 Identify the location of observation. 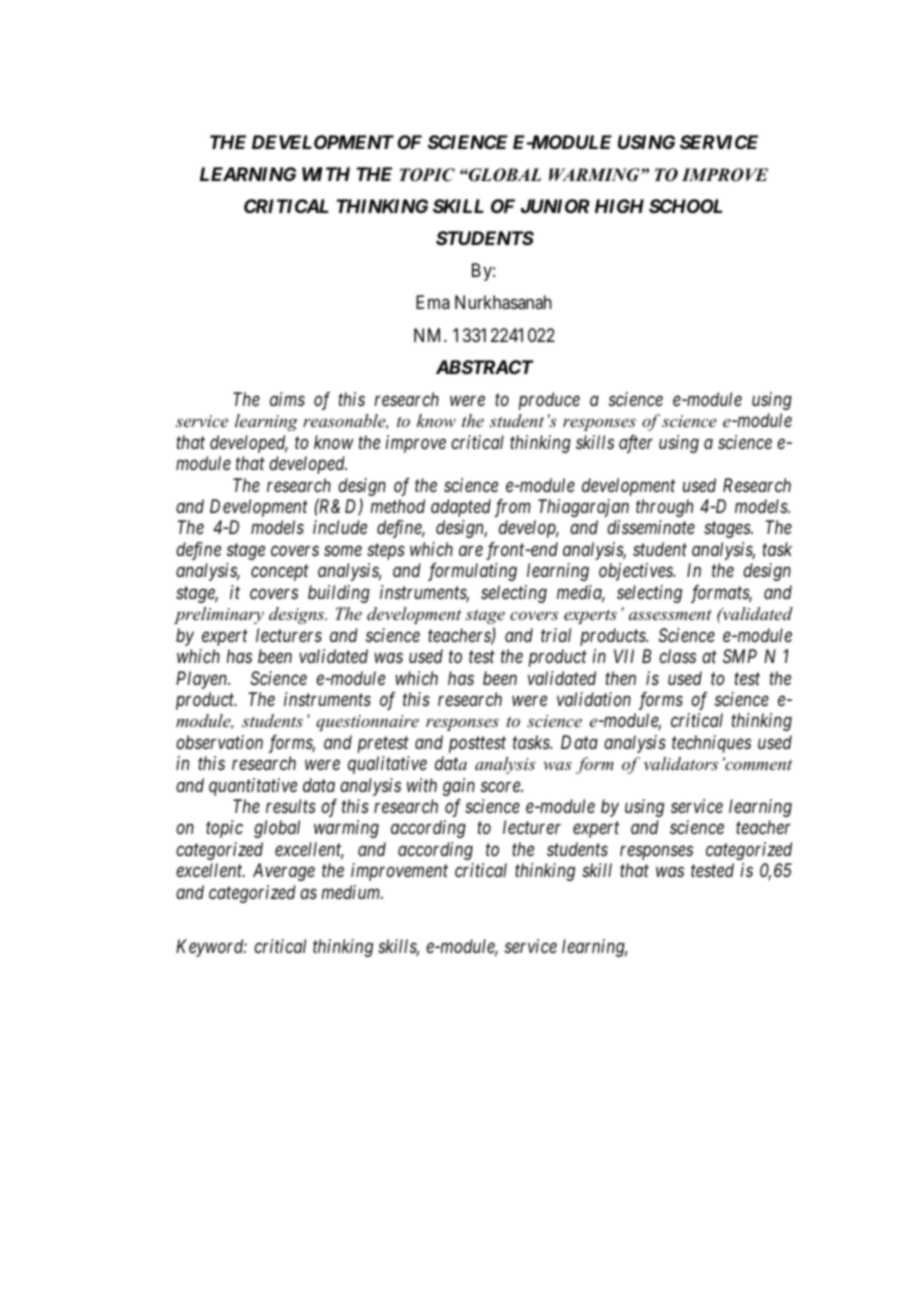
(219, 742).
